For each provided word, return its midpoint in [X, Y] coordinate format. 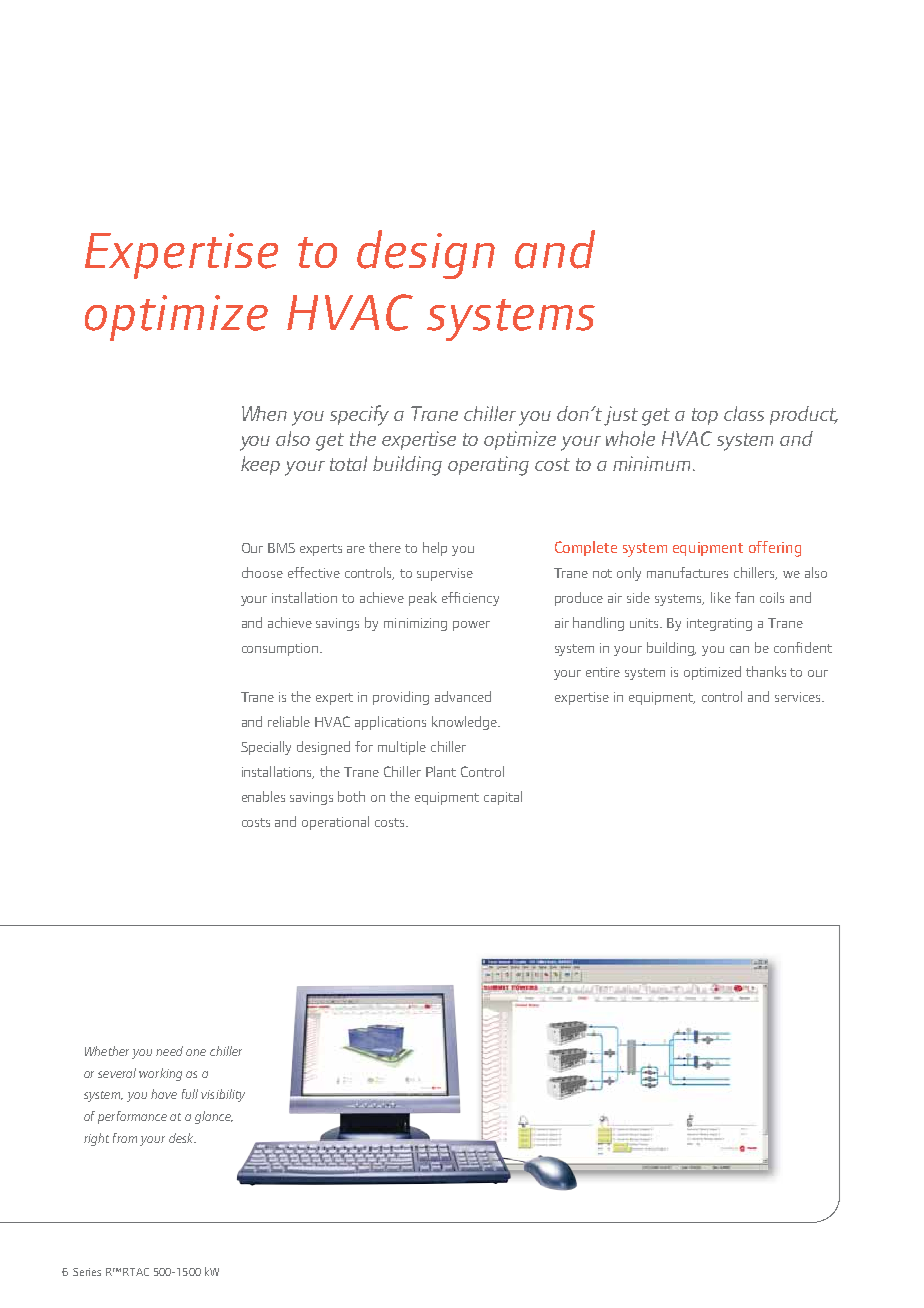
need [169, 1051]
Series [87, 1272]
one [196, 1052]
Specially [266, 748]
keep [260, 465]
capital [503, 798]
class [744, 413]
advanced [463, 696]
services [799, 697]
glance [214, 1117]
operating [488, 466]
